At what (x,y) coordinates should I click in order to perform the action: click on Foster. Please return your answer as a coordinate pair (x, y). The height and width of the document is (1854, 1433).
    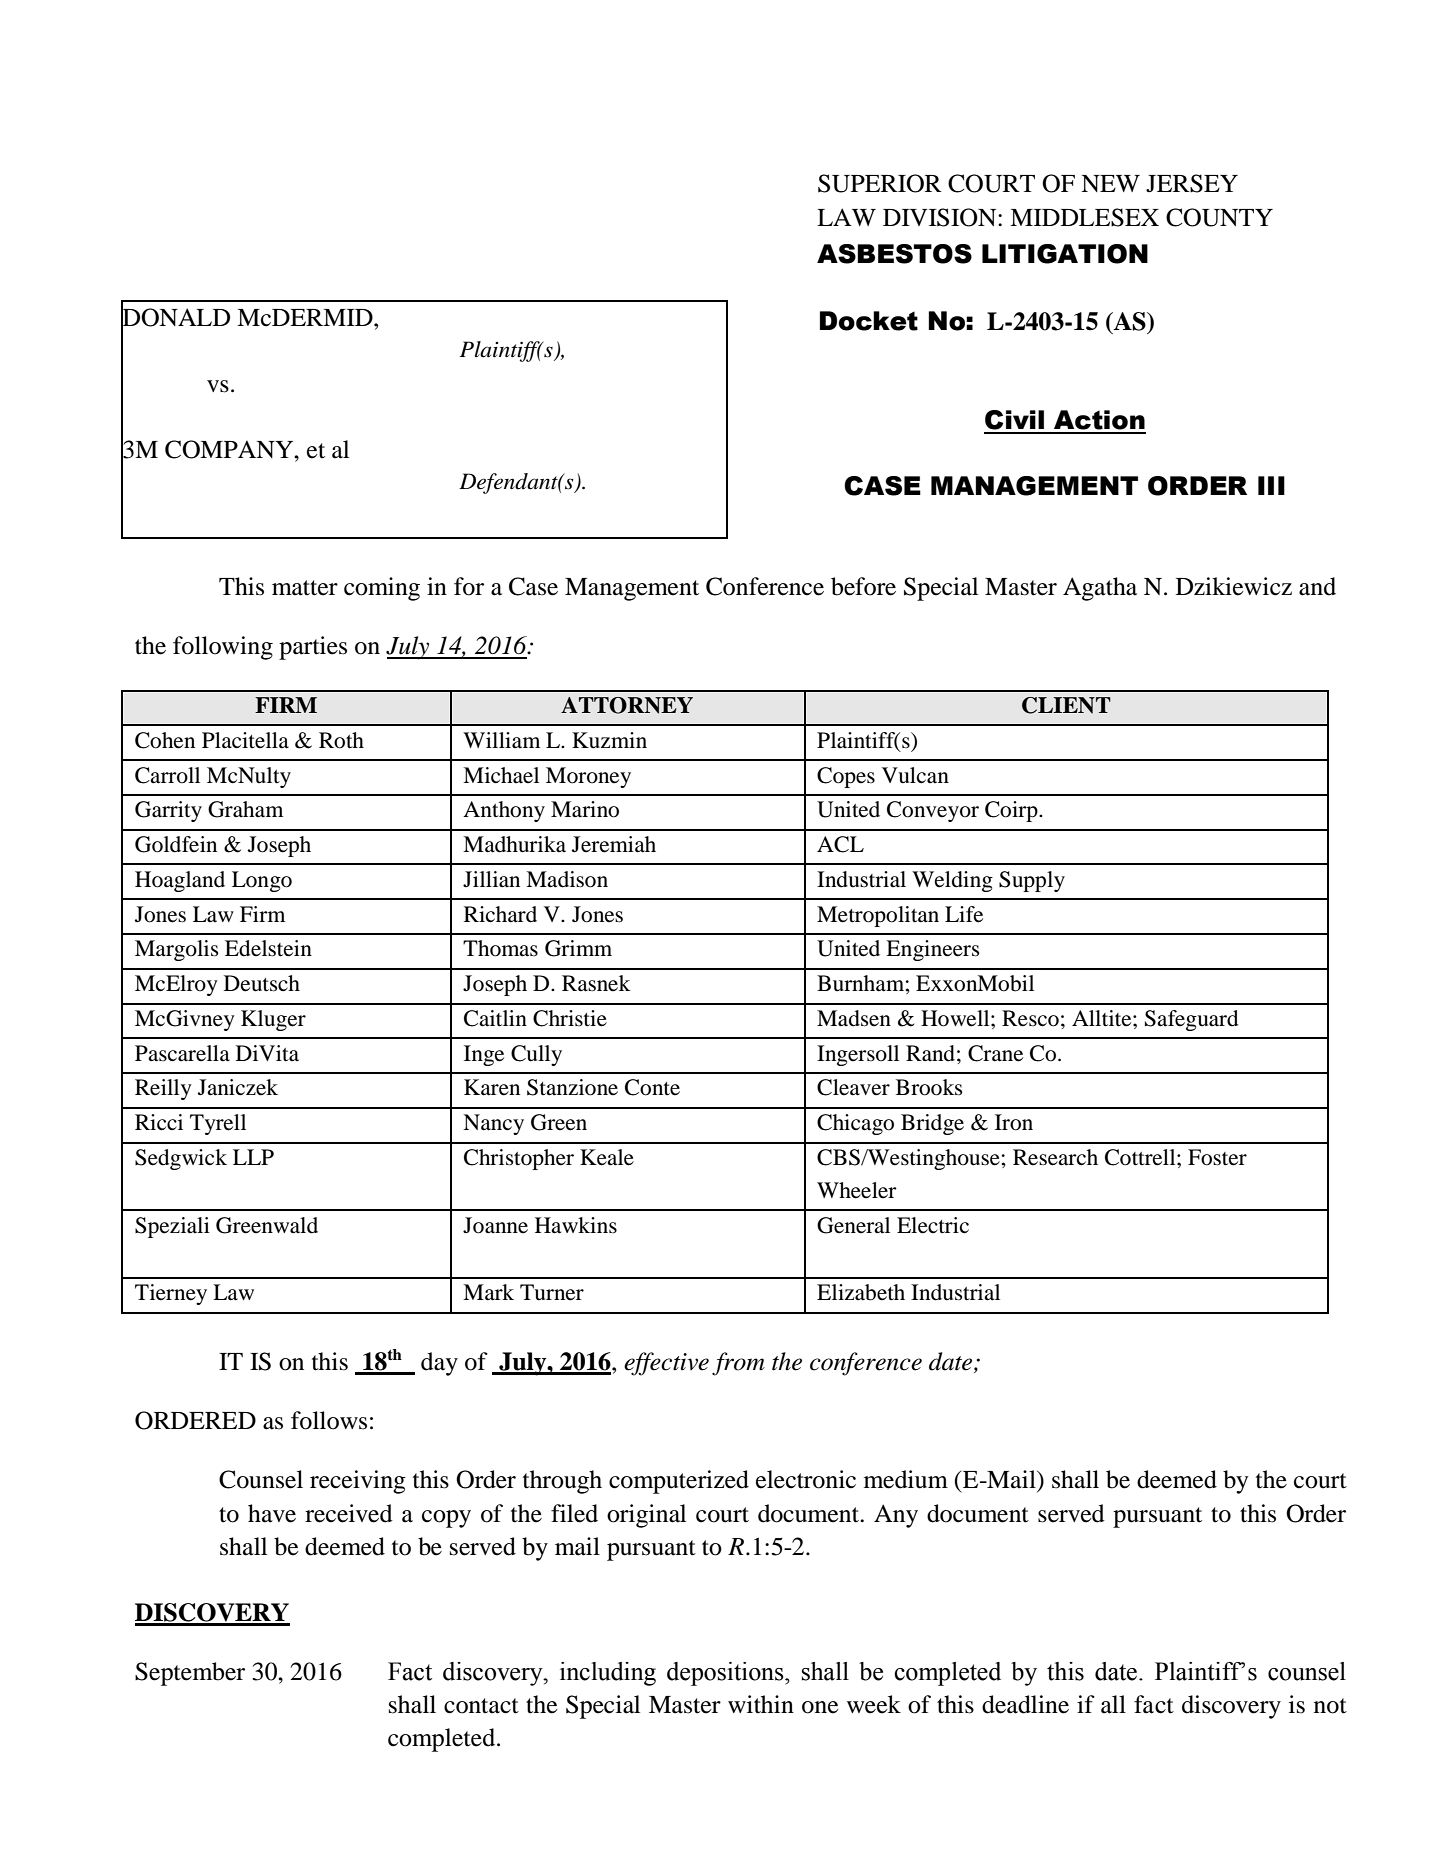
    Looking at the image, I should click on (1217, 1157).
